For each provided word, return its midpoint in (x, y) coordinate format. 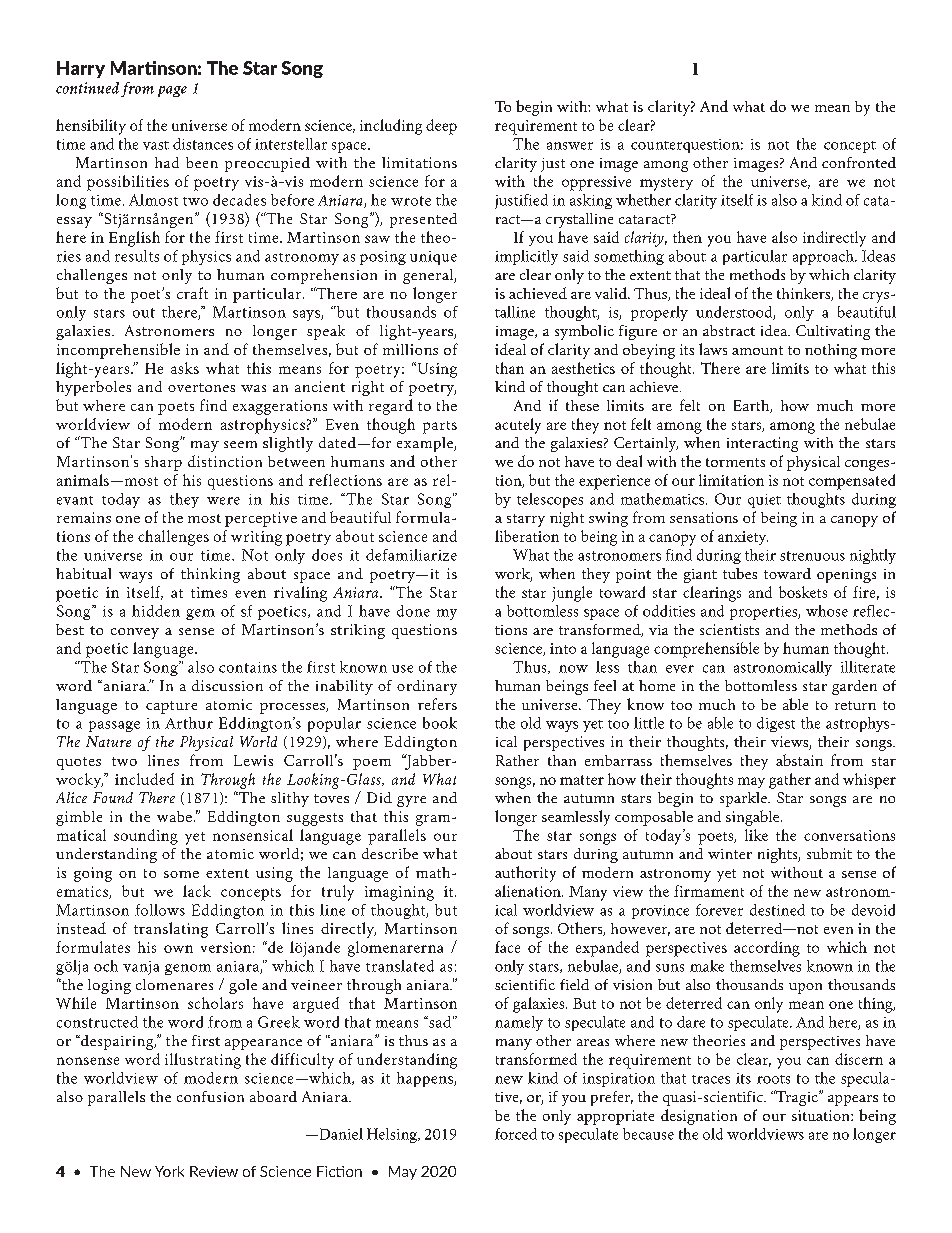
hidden (156, 611)
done (413, 611)
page (172, 91)
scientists (729, 629)
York (169, 1171)
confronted (859, 162)
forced (516, 1134)
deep (441, 127)
